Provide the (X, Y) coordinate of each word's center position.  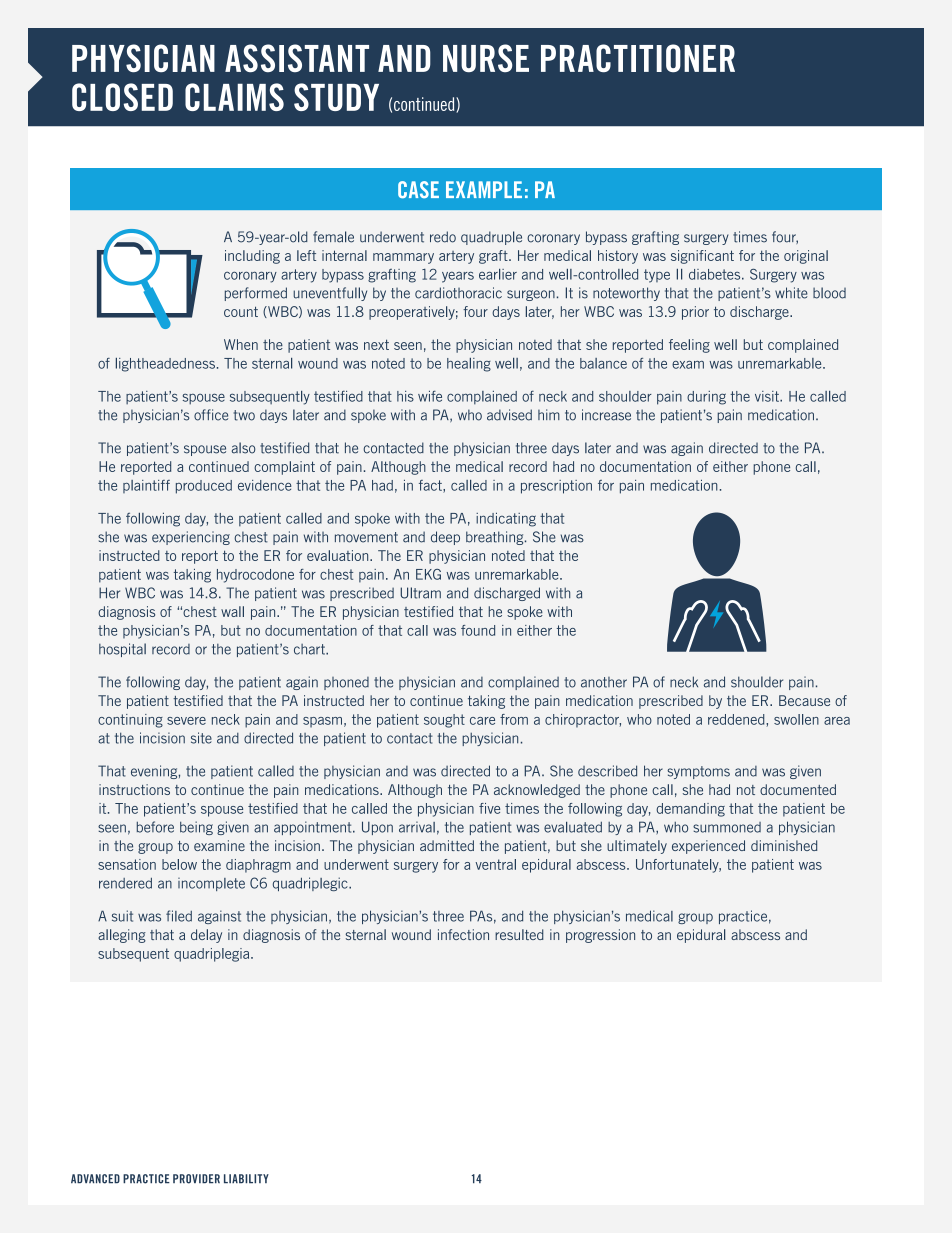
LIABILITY (246, 1179)
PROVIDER (196, 1179)
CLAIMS (234, 97)
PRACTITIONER (638, 58)
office (211, 415)
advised (509, 415)
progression (600, 936)
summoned (727, 827)
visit (768, 396)
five (489, 808)
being (196, 828)
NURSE (486, 58)
